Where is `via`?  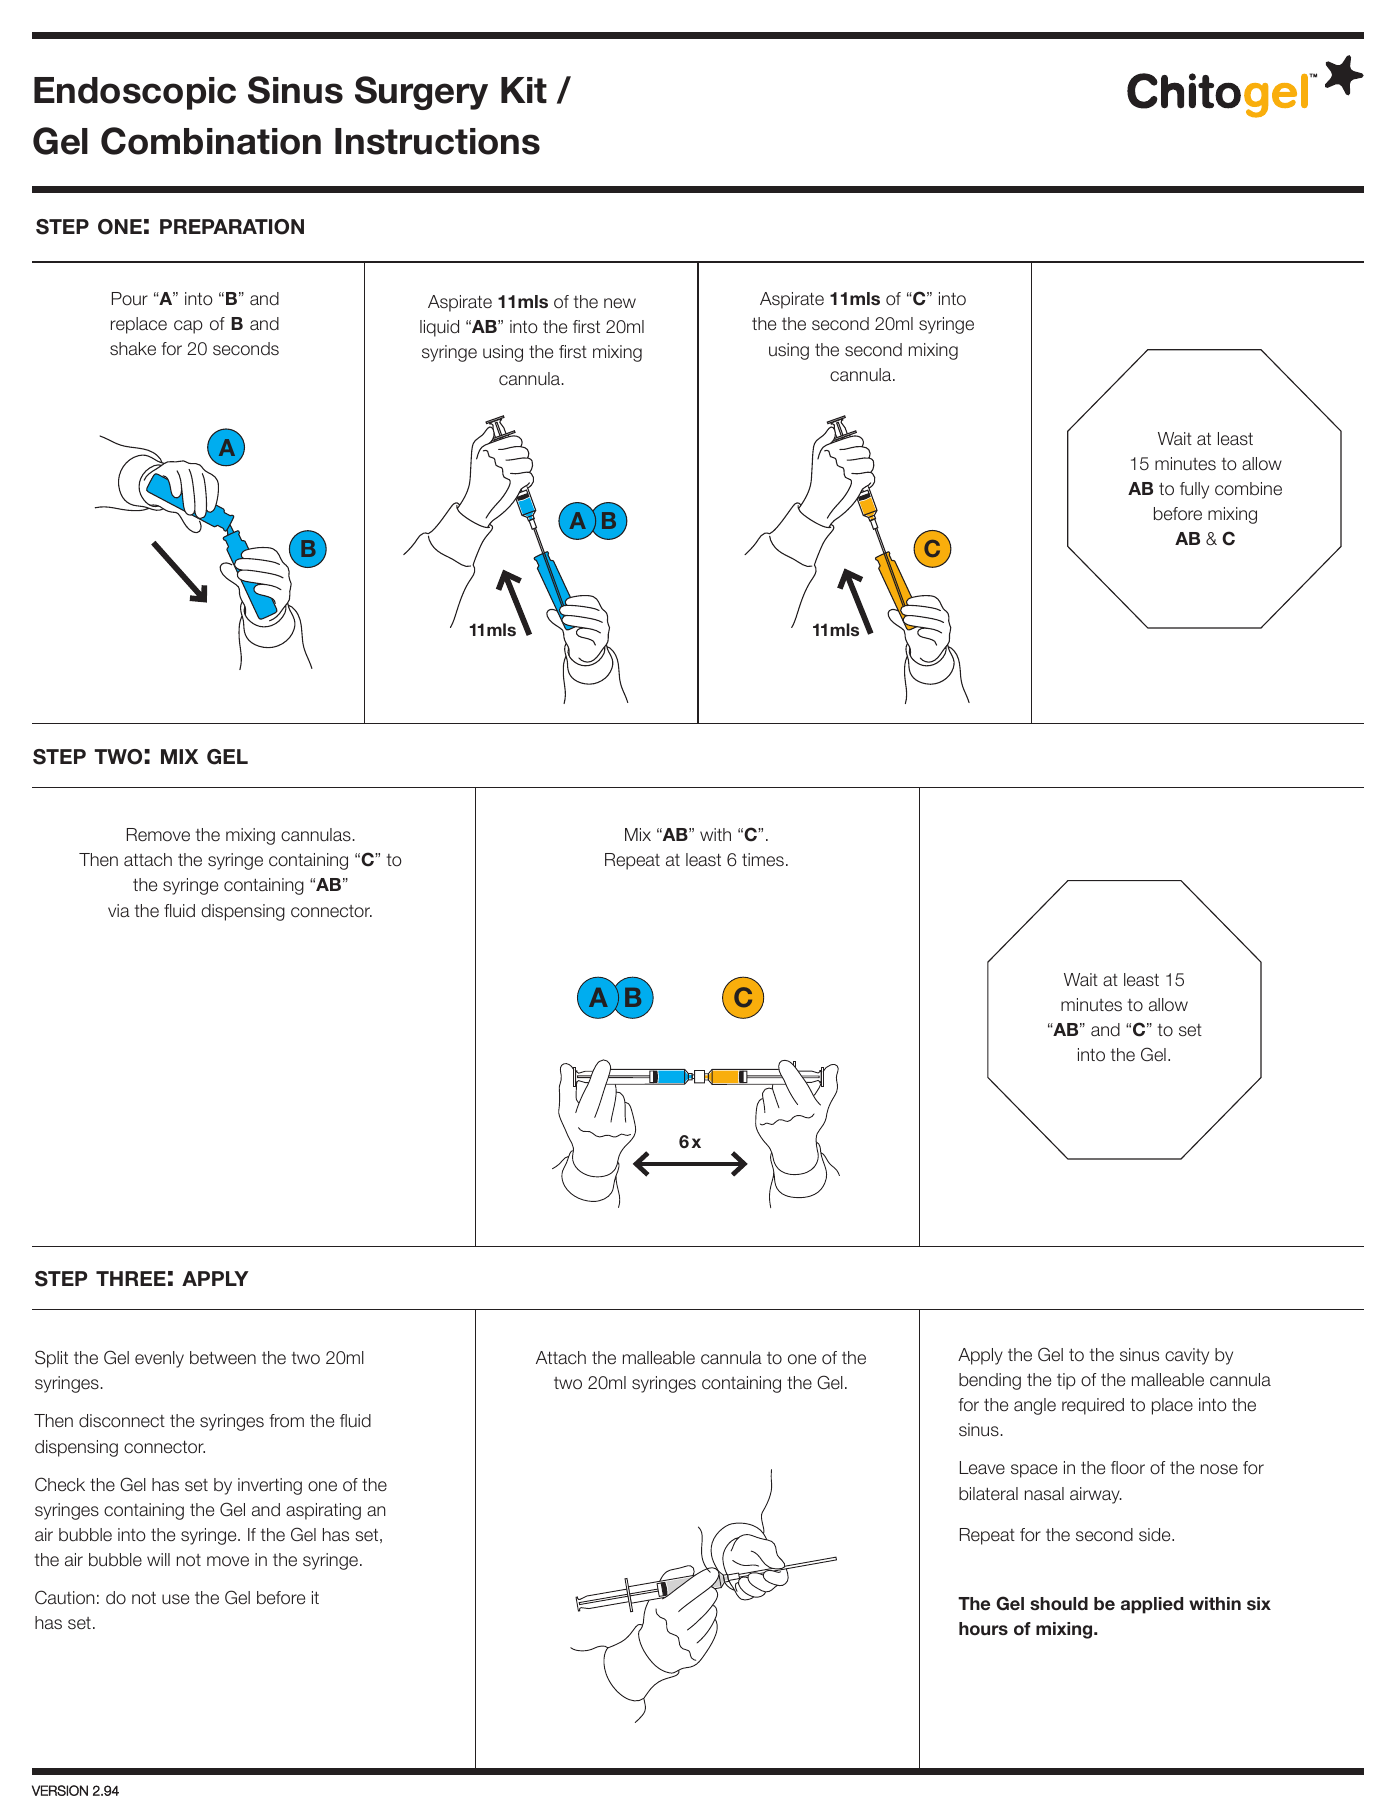
via is located at coordinates (119, 910).
